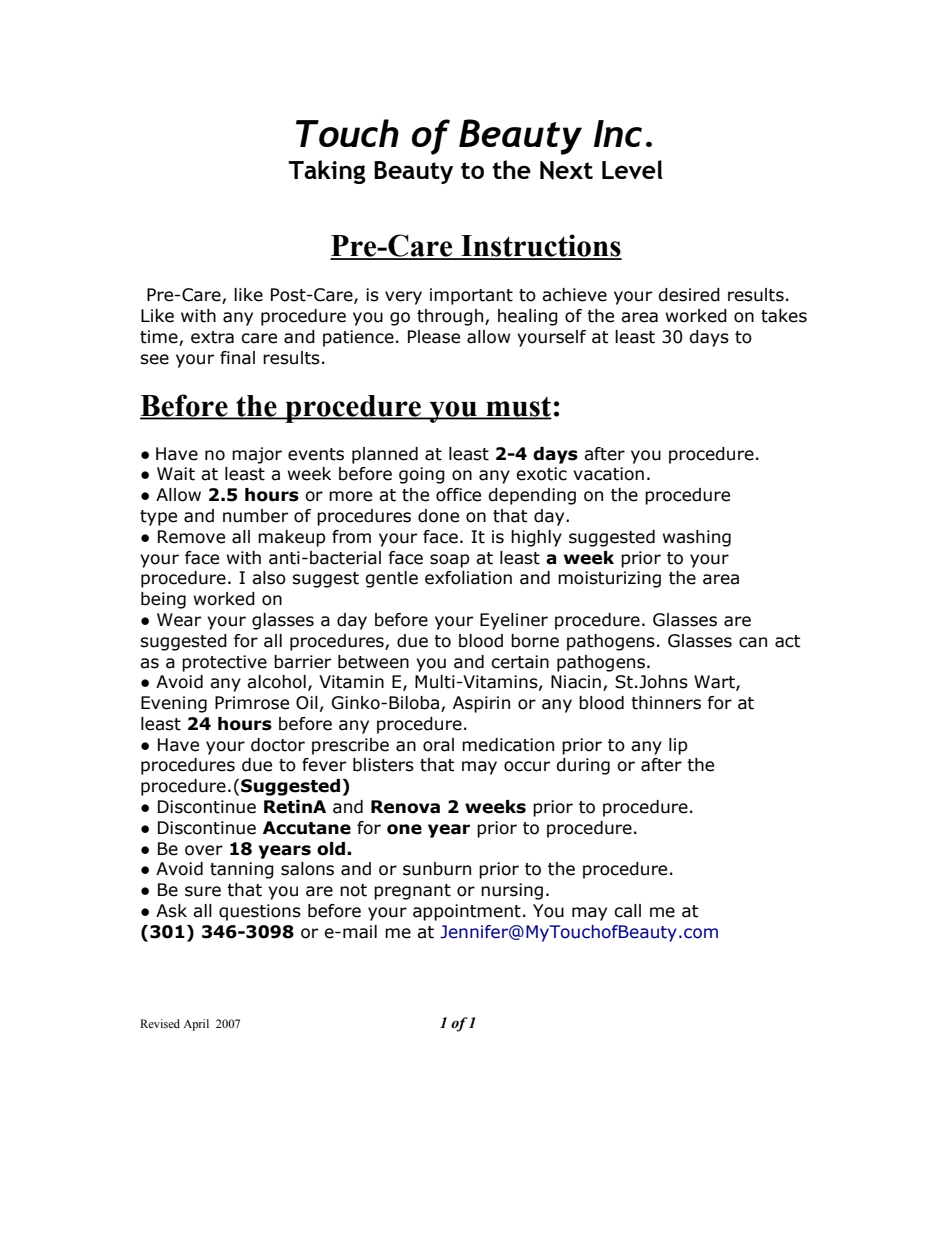 The height and width of the image is (1233, 952). I want to click on appointment, so click(467, 912).
